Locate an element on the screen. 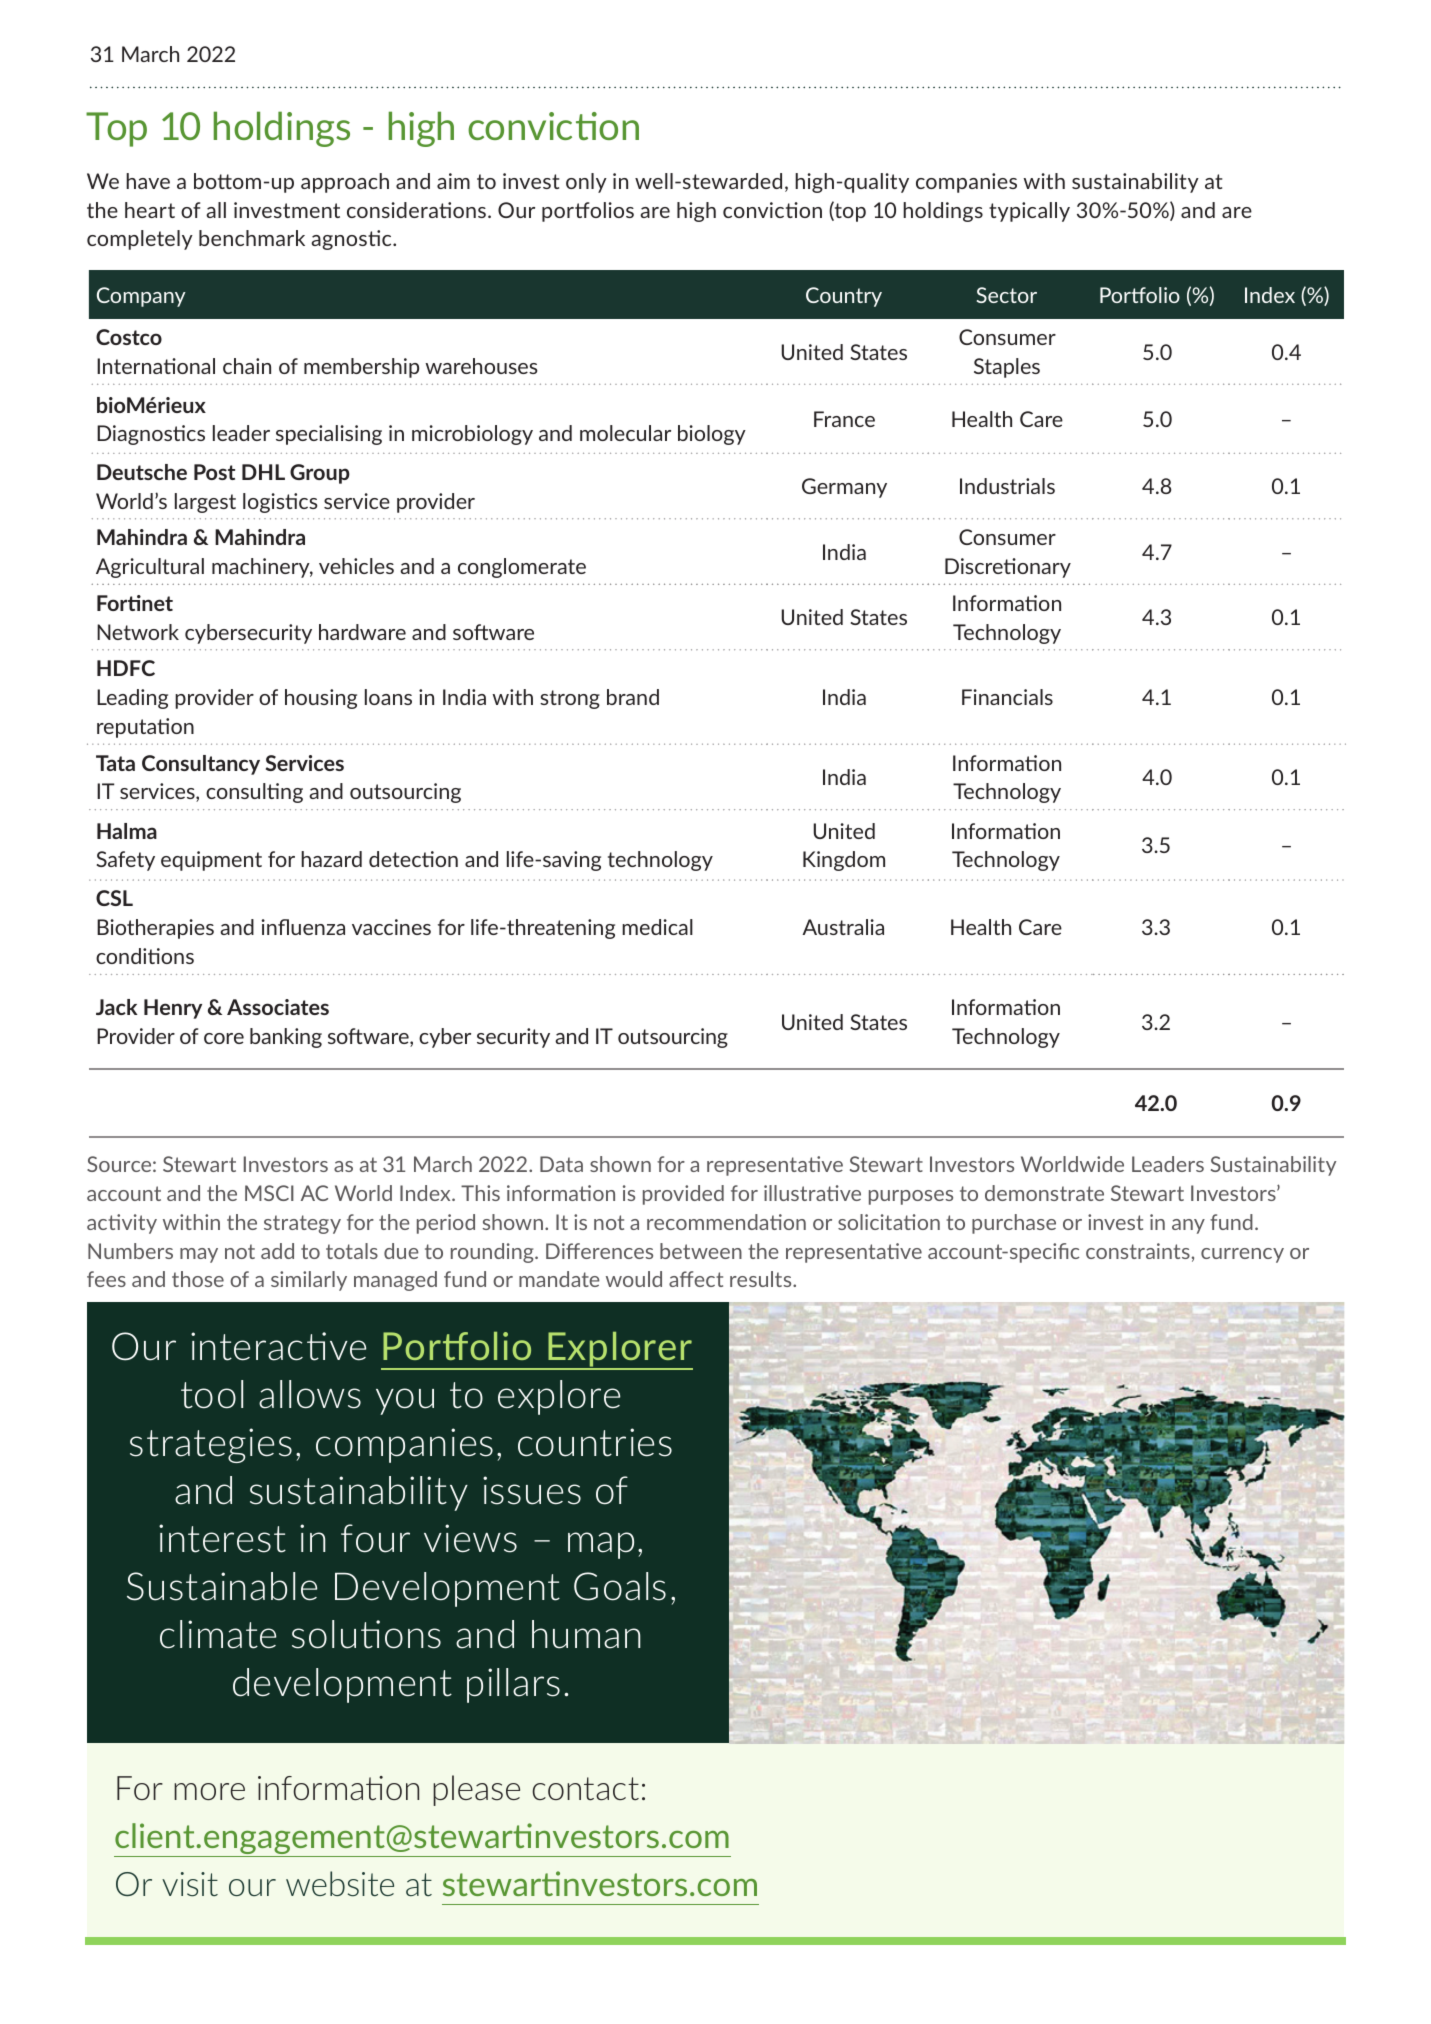 The width and height of the screenshot is (1431, 2024). medical is located at coordinates (657, 927).
